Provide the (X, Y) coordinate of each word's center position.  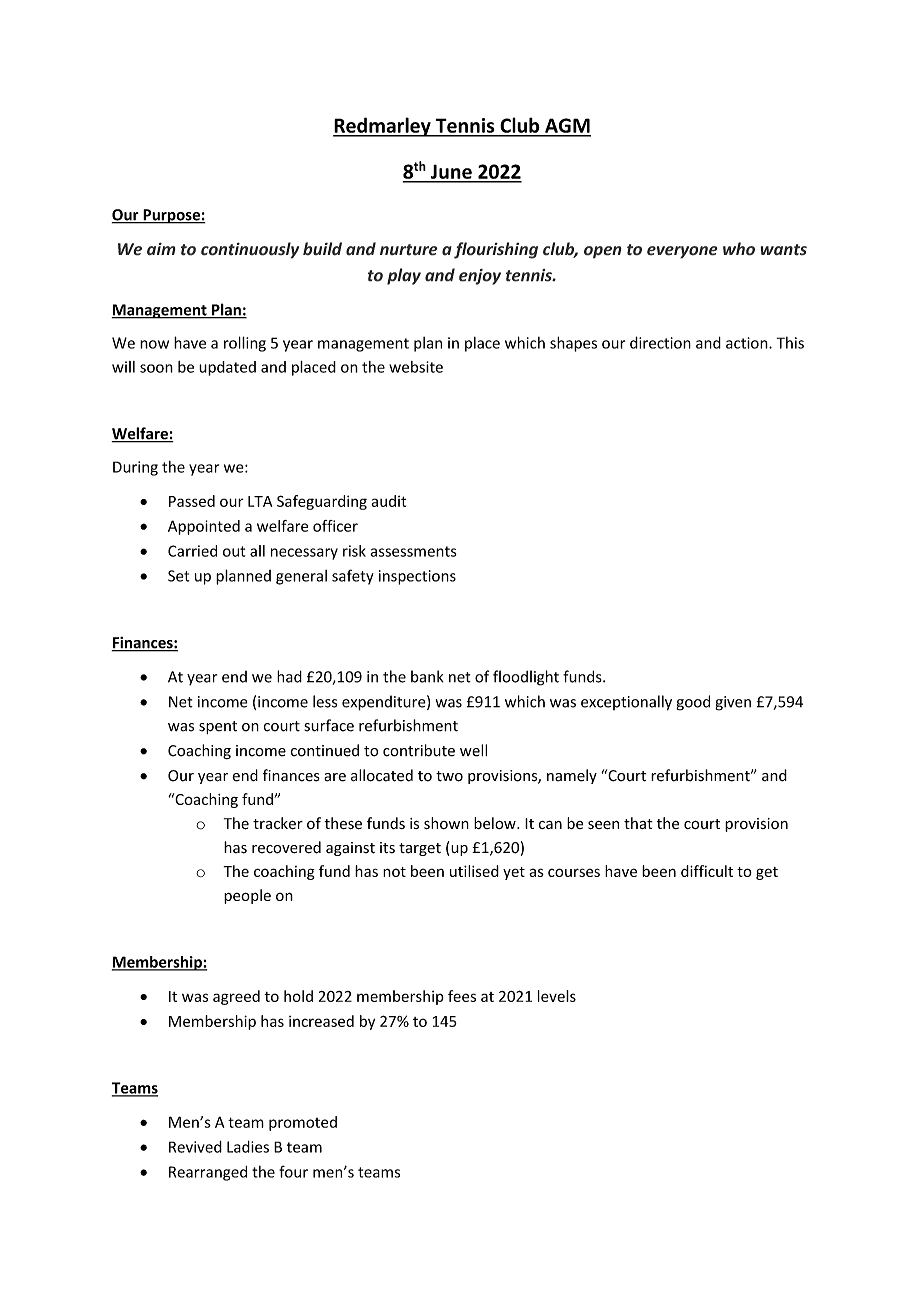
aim (161, 249)
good (693, 703)
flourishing (496, 250)
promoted (303, 1123)
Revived (195, 1147)
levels (557, 996)
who (739, 249)
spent (218, 727)
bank (427, 676)
